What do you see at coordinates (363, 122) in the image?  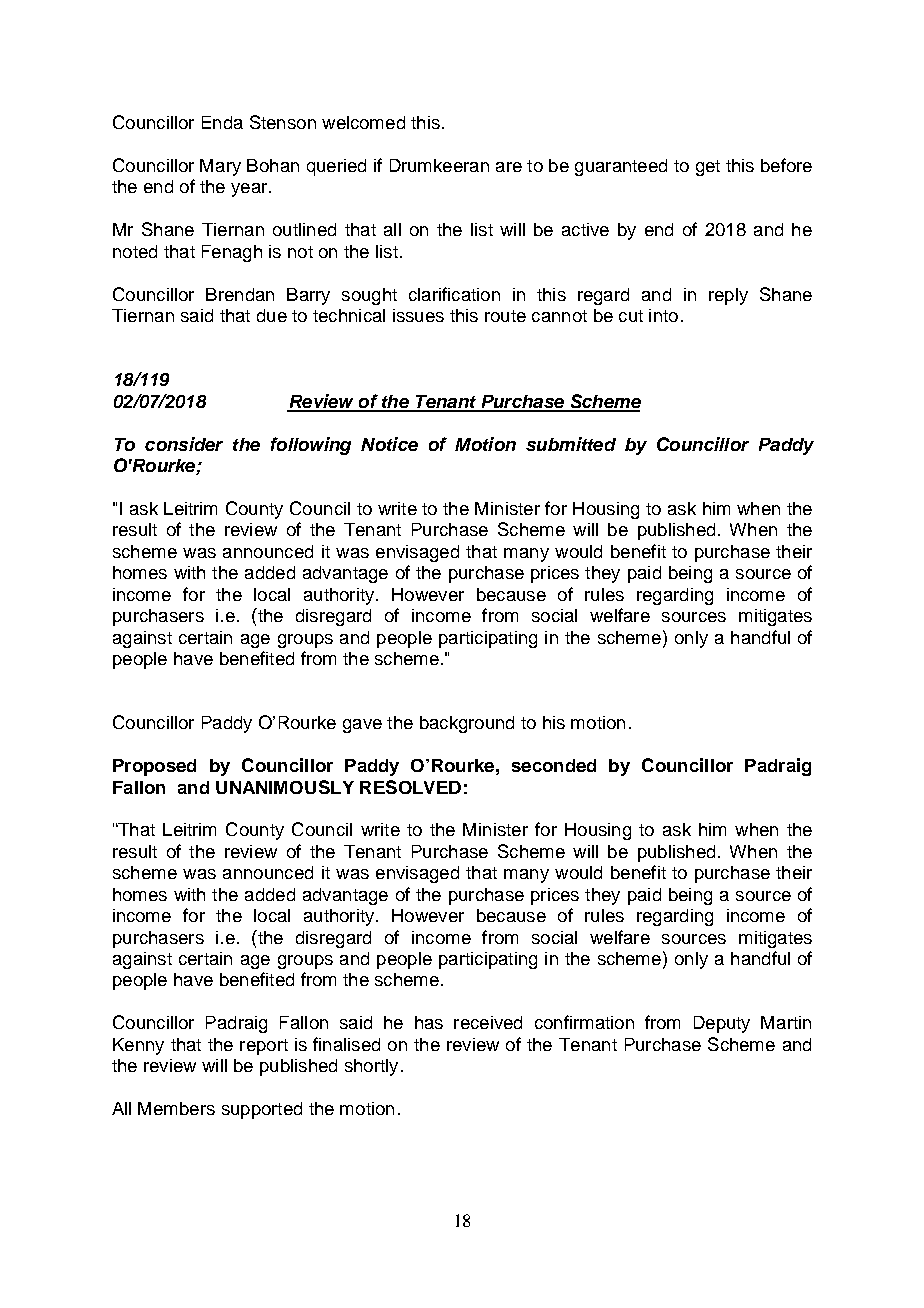 I see `welcomed` at bounding box center [363, 122].
